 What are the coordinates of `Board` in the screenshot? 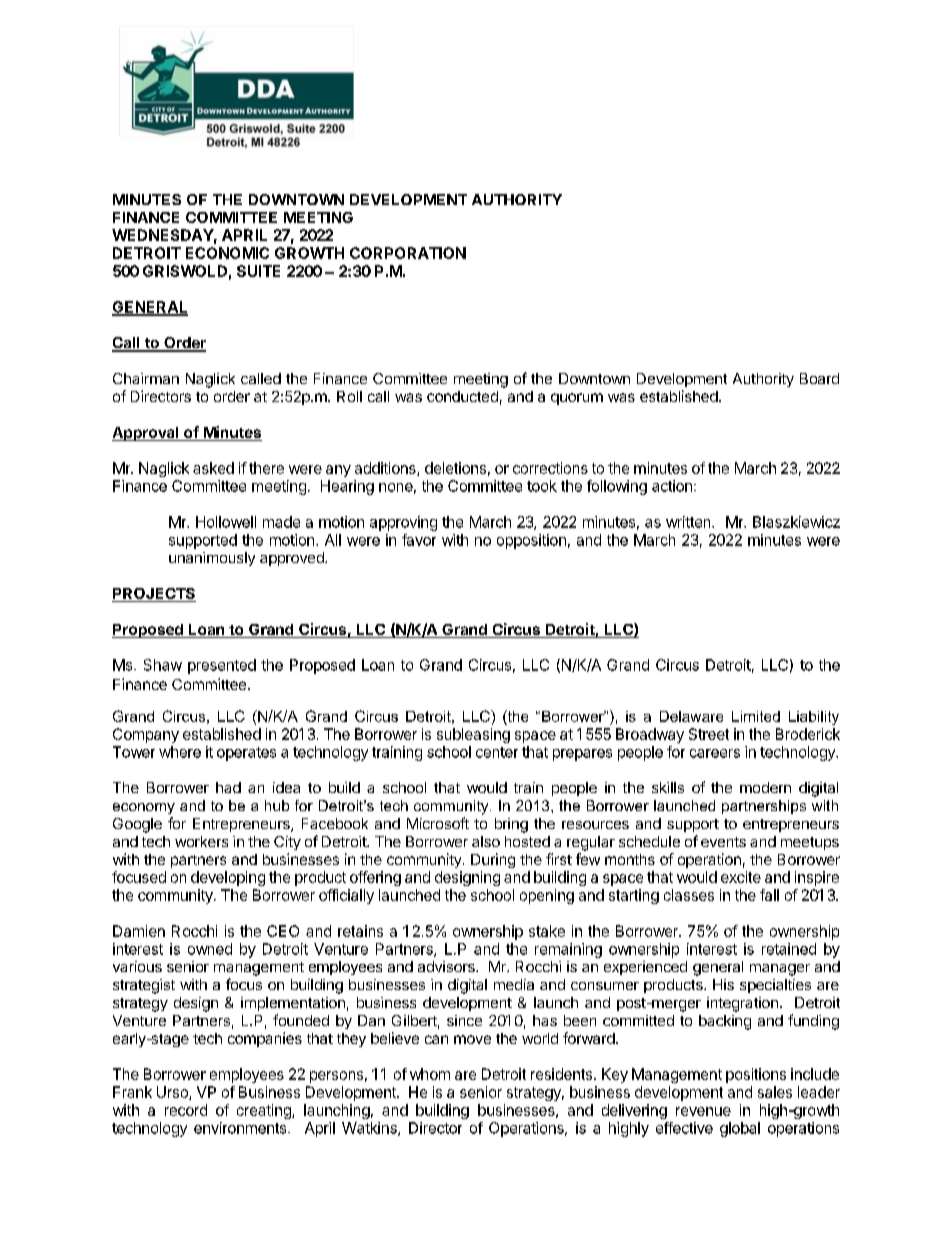 It's located at (819, 378).
